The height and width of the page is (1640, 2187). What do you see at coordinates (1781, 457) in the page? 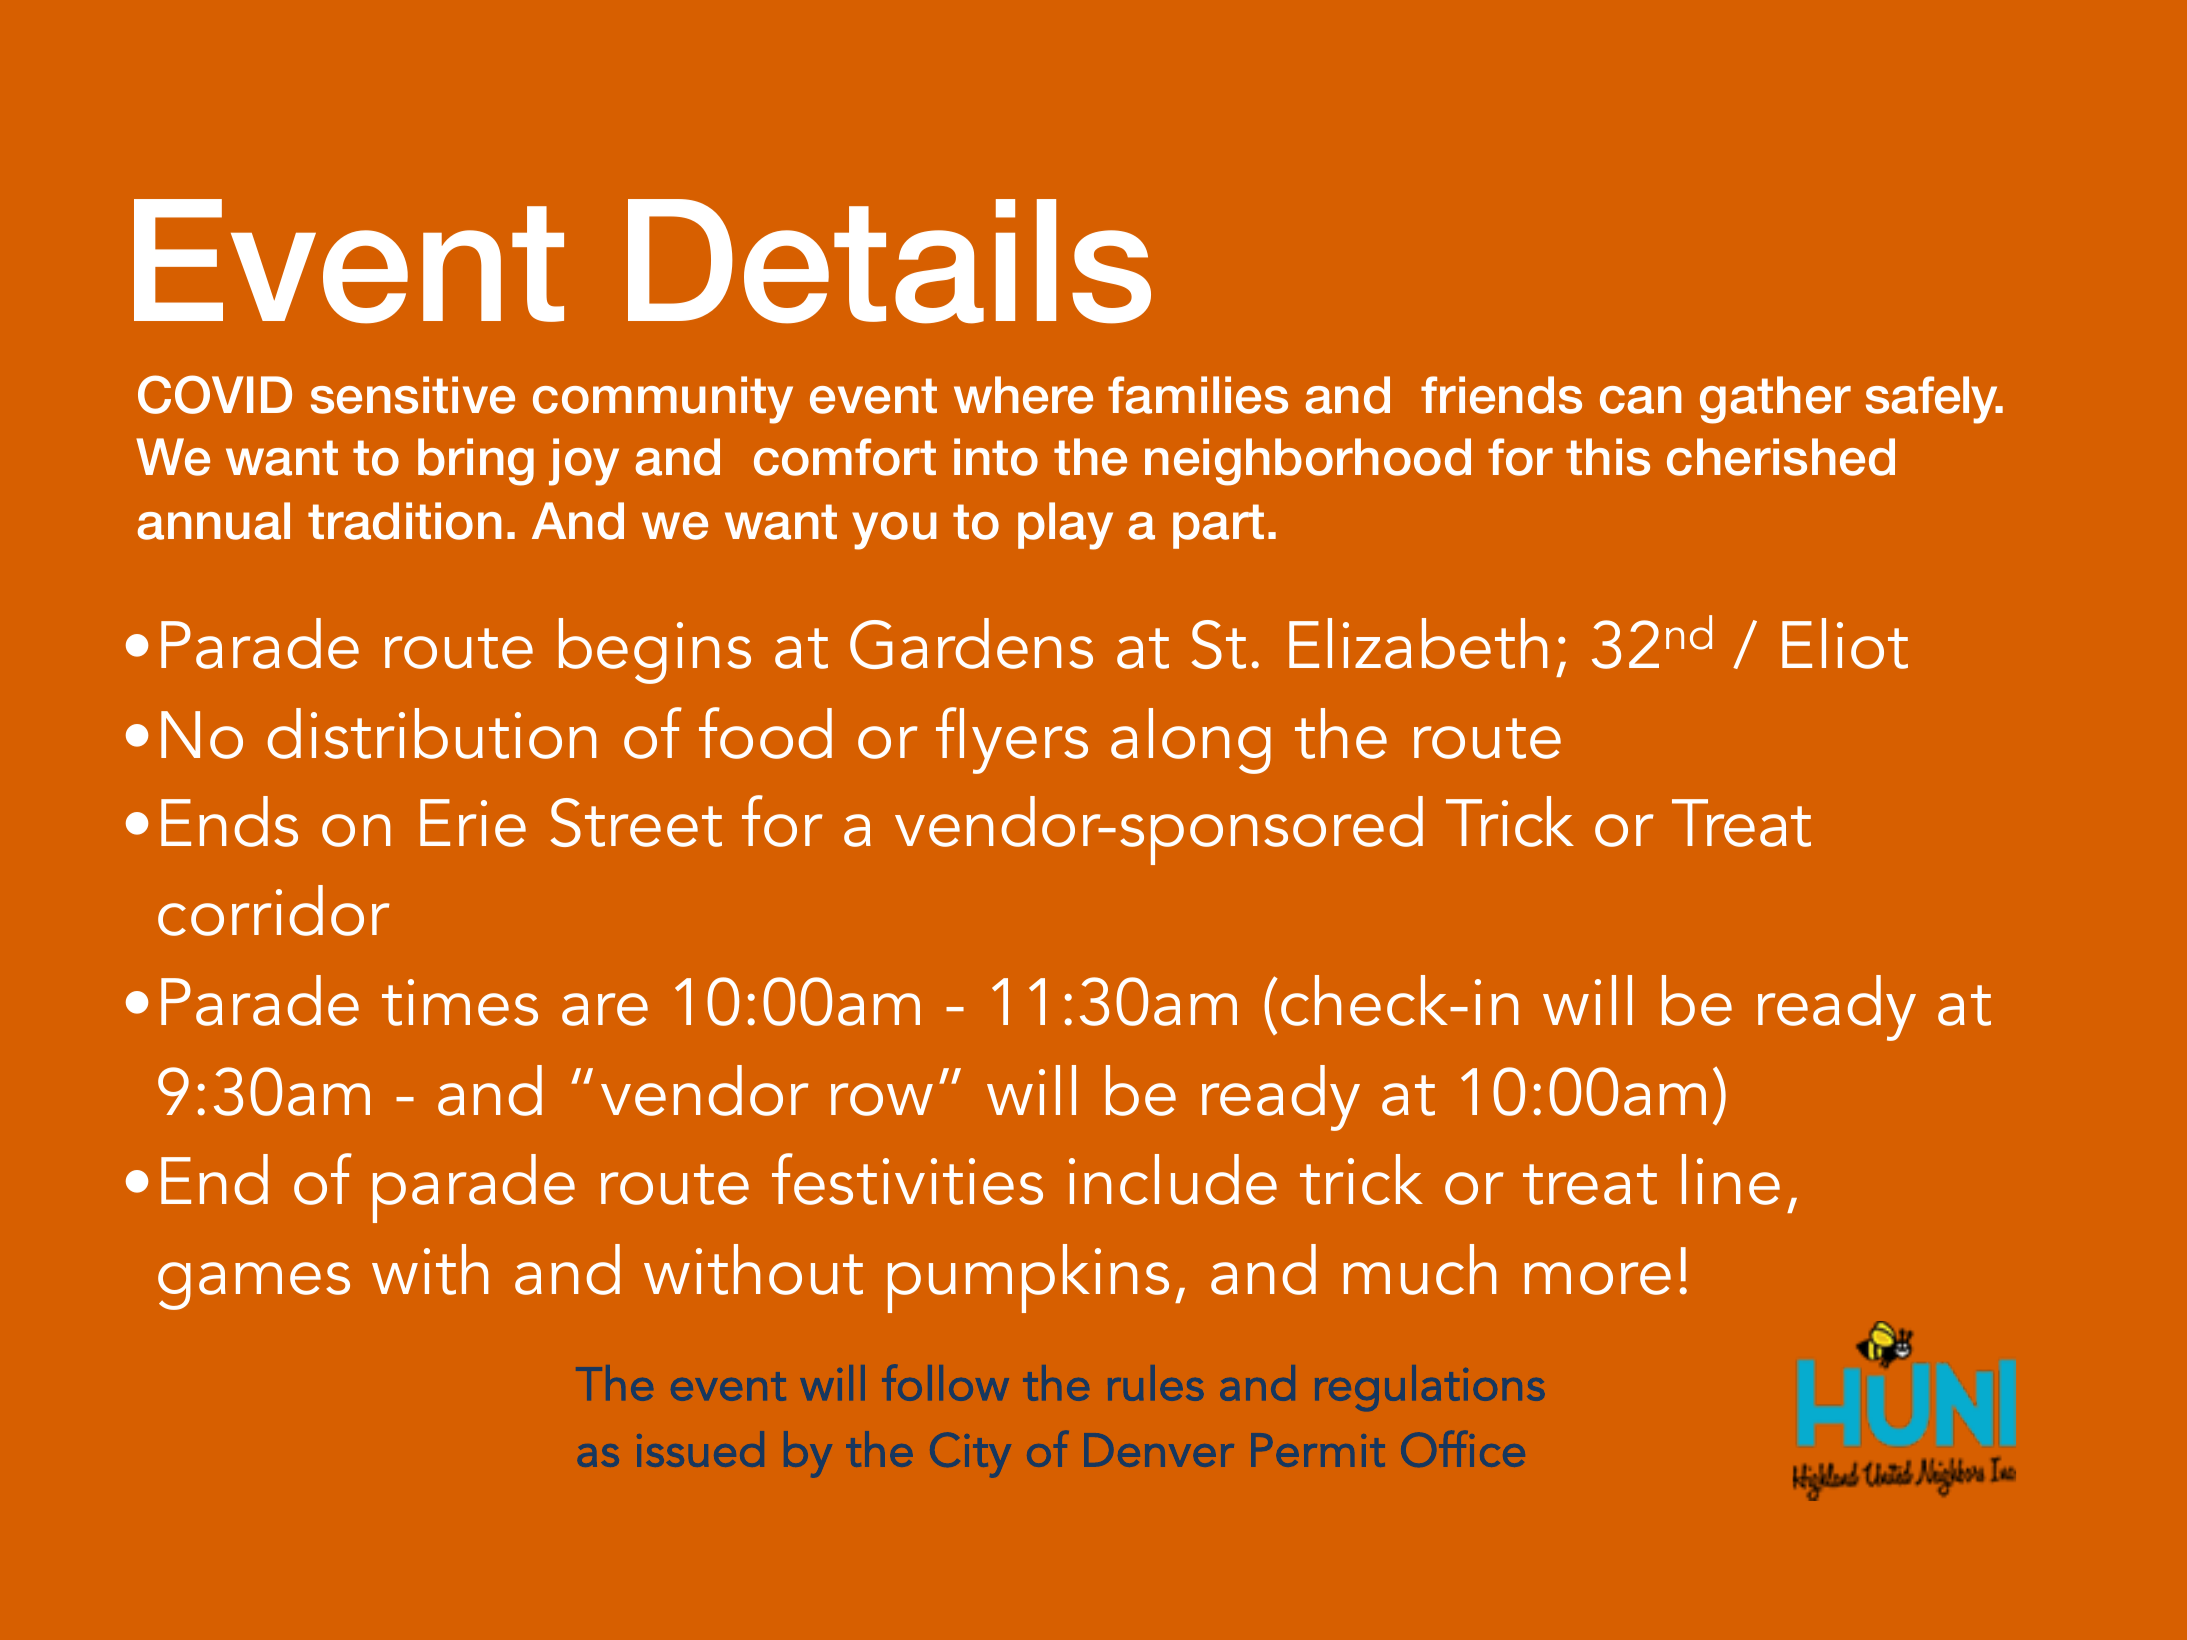
I see `cherished` at bounding box center [1781, 457].
